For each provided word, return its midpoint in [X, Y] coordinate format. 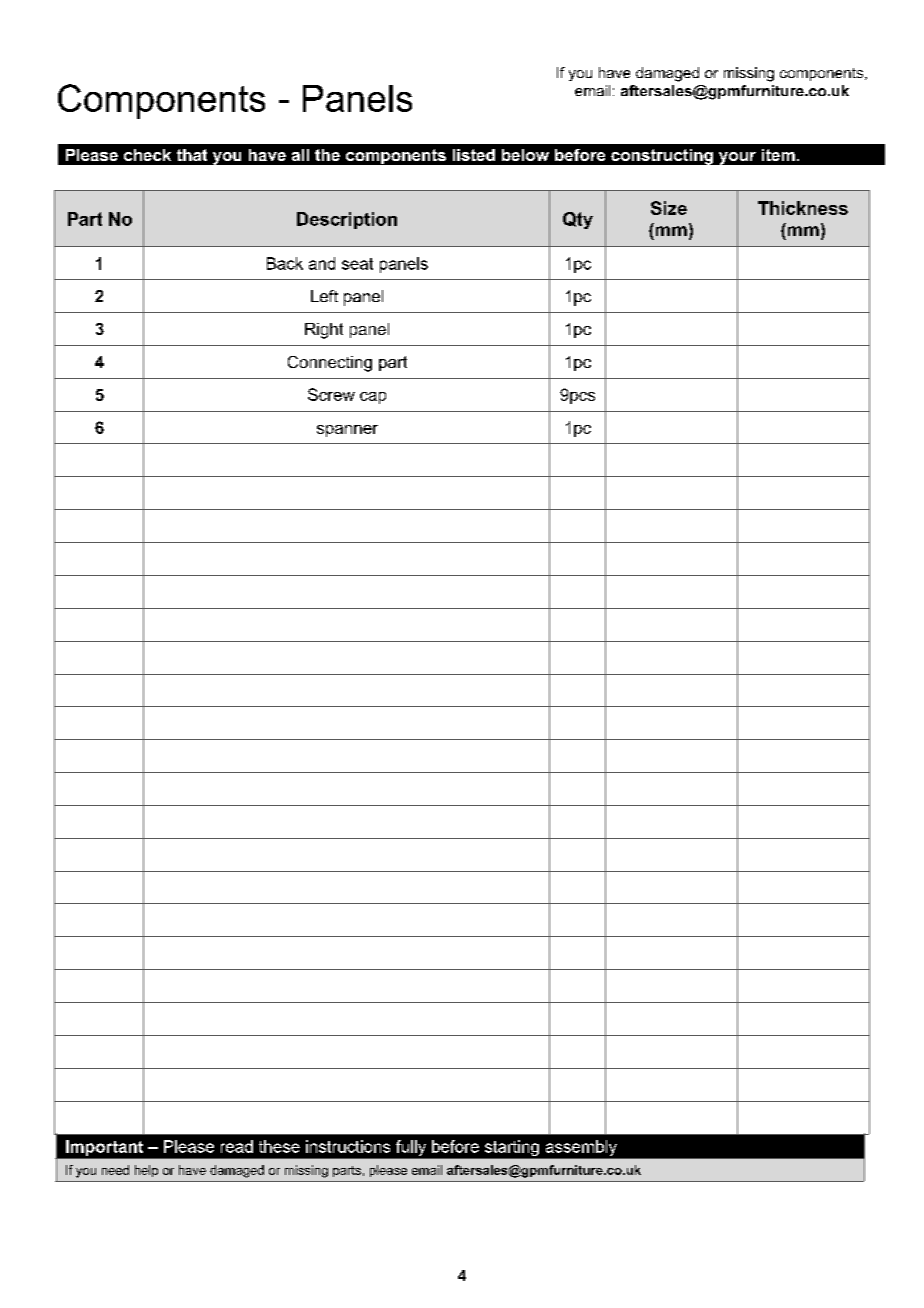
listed [474, 155]
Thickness [803, 208]
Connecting [330, 364]
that [192, 155]
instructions [348, 1146]
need [115, 1170]
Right [324, 331]
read [237, 1146]
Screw [331, 394]
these [279, 1146]
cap [373, 398]
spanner [347, 431]
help [146, 1171]
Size [669, 208]
